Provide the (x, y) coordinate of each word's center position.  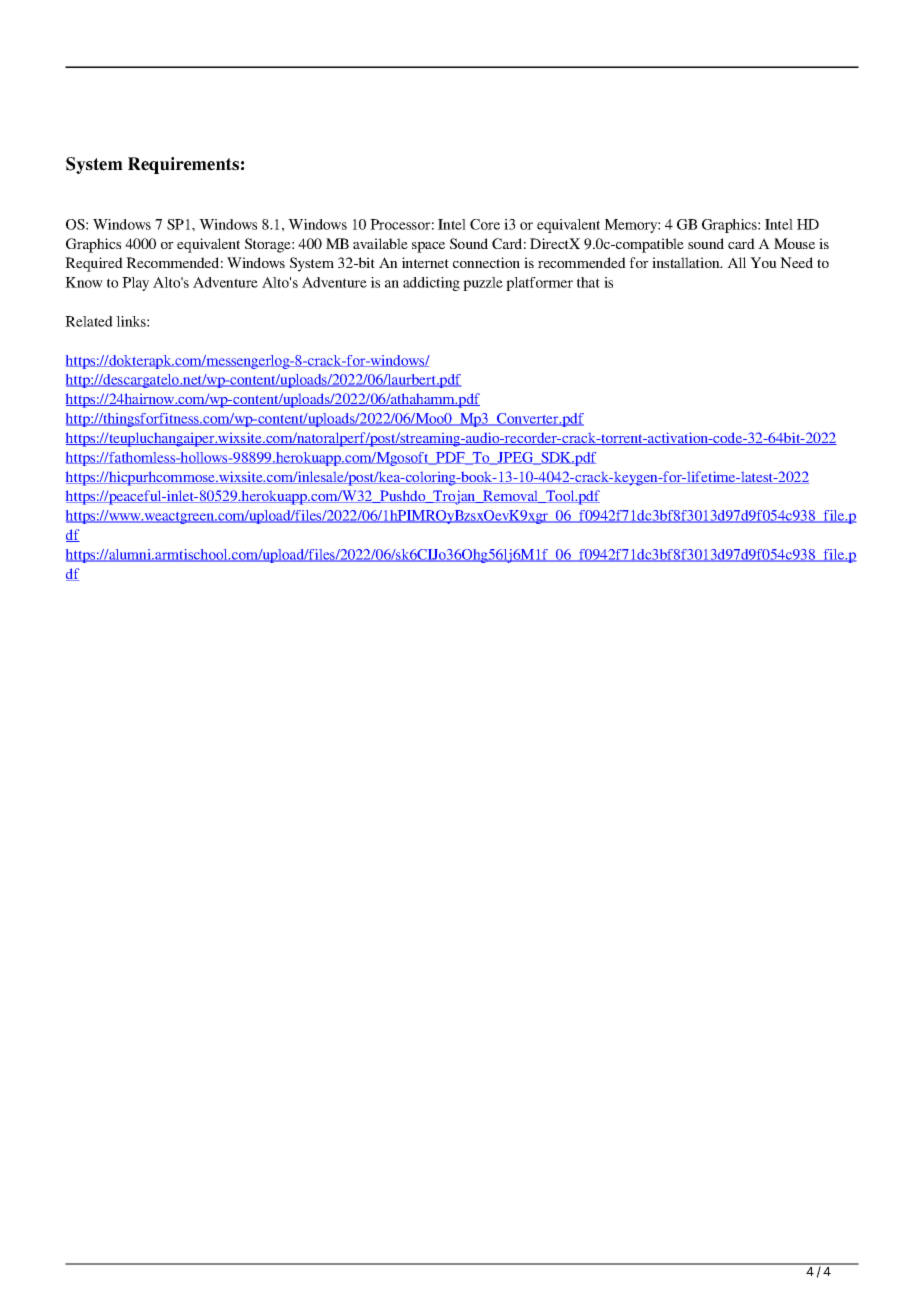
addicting (431, 284)
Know (84, 282)
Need (796, 262)
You (763, 262)
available (380, 243)
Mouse (794, 243)
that (588, 282)
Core (485, 224)
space (428, 247)
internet (425, 262)
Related (89, 321)
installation (687, 262)
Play (135, 284)
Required (94, 264)
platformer (539, 284)
